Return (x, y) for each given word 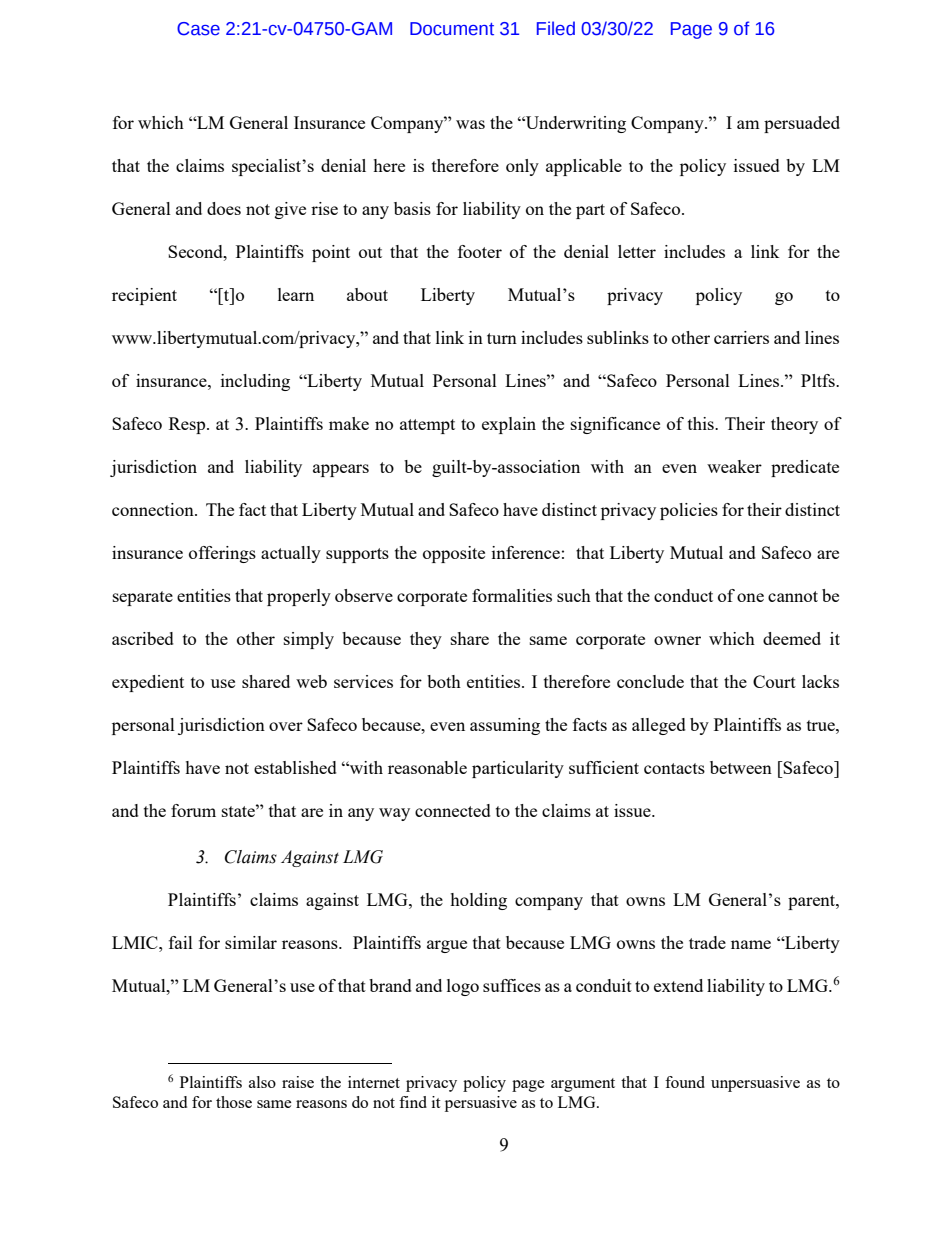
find (413, 1102)
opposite (454, 554)
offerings (222, 554)
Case (198, 29)
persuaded (802, 124)
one (750, 597)
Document (452, 29)
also (262, 1082)
